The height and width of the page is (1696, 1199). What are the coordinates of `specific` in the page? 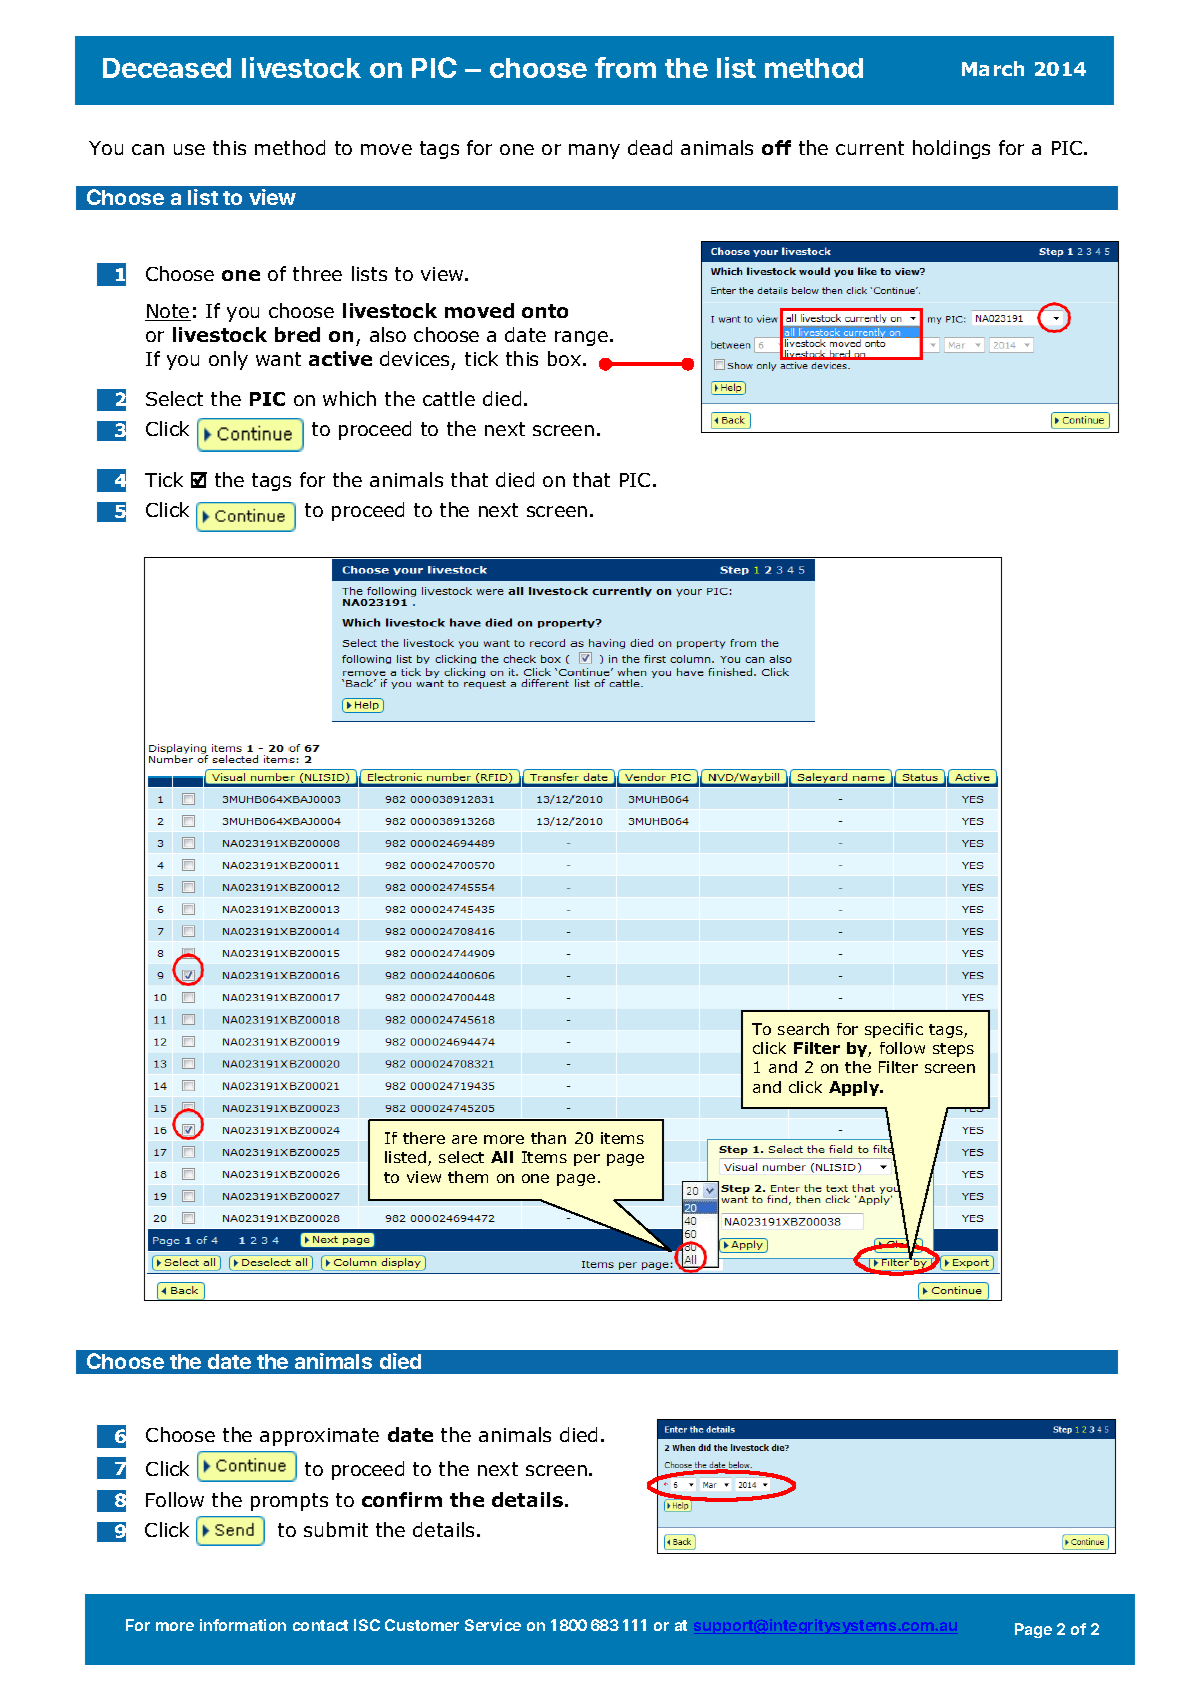 It's located at (894, 1030).
